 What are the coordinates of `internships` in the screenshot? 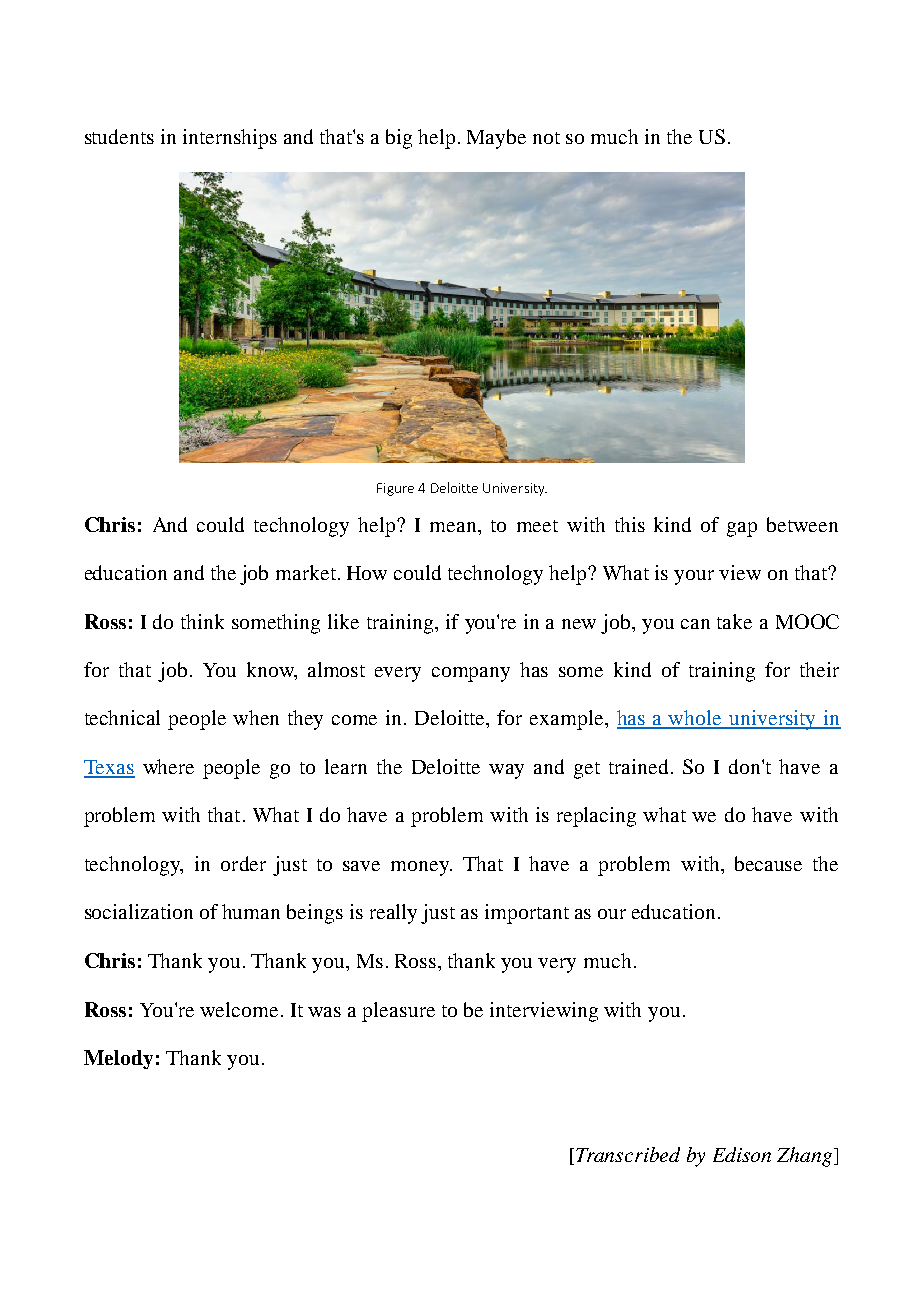 It's located at (230, 139).
